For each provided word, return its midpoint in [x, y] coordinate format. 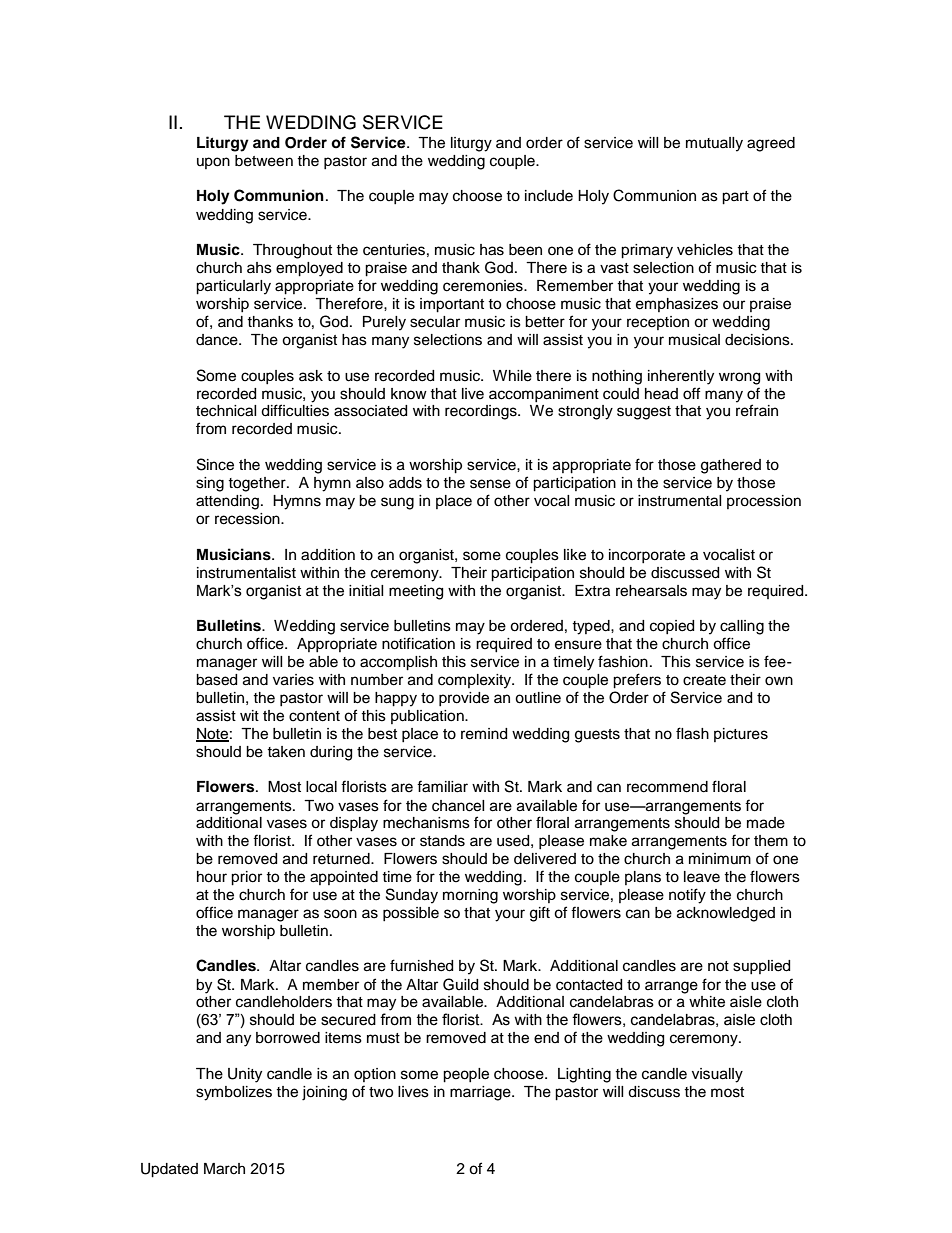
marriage [481, 1093]
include [549, 196]
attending [227, 502]
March [224, 1169]
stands [442, 841]
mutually [714, 144]
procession [764, 502]
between [264, 161]
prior [246, 878]
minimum [720, 858]
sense [490, 484]
